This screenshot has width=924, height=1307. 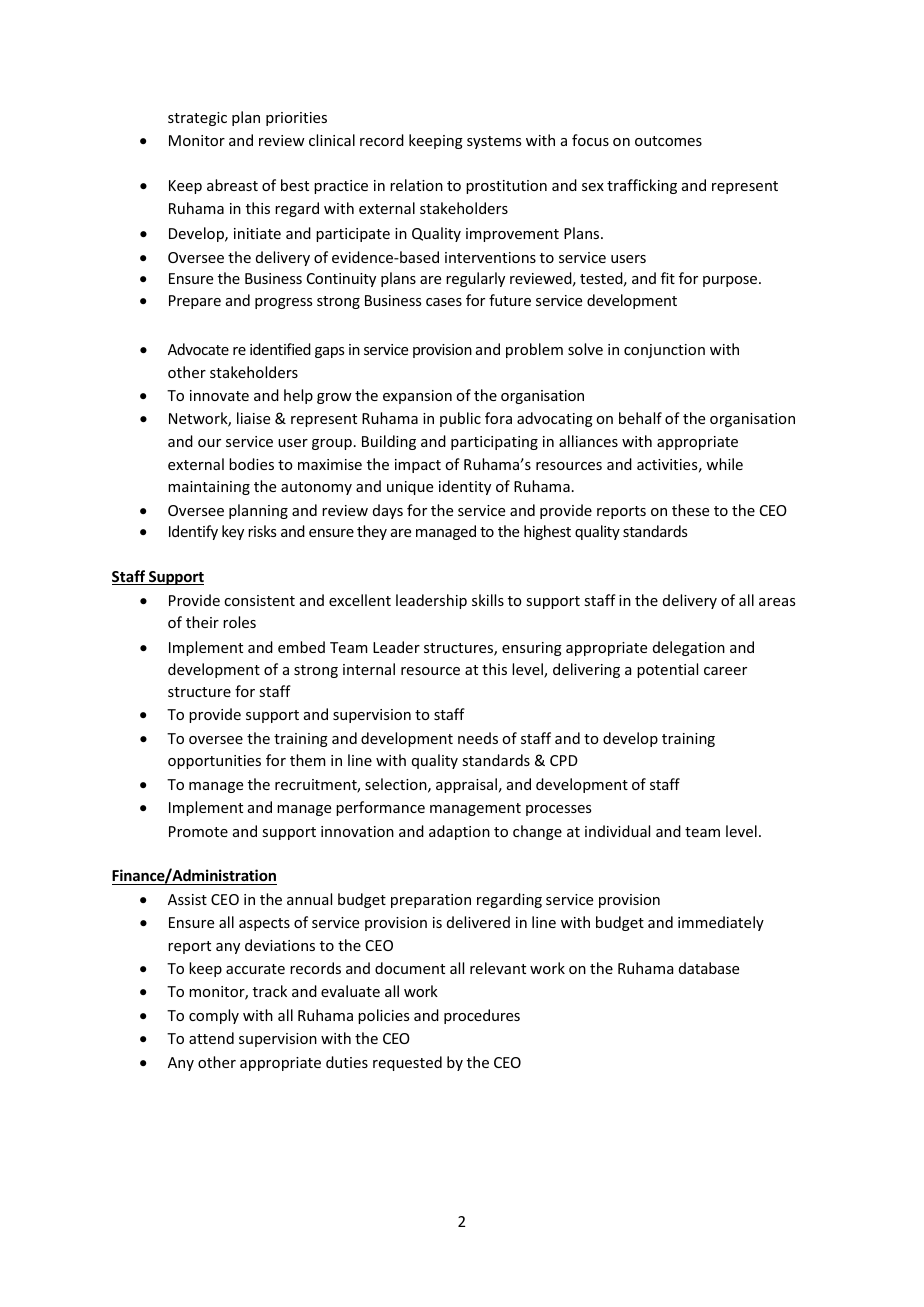 I want to click on database, so click(x=709, y=968).
